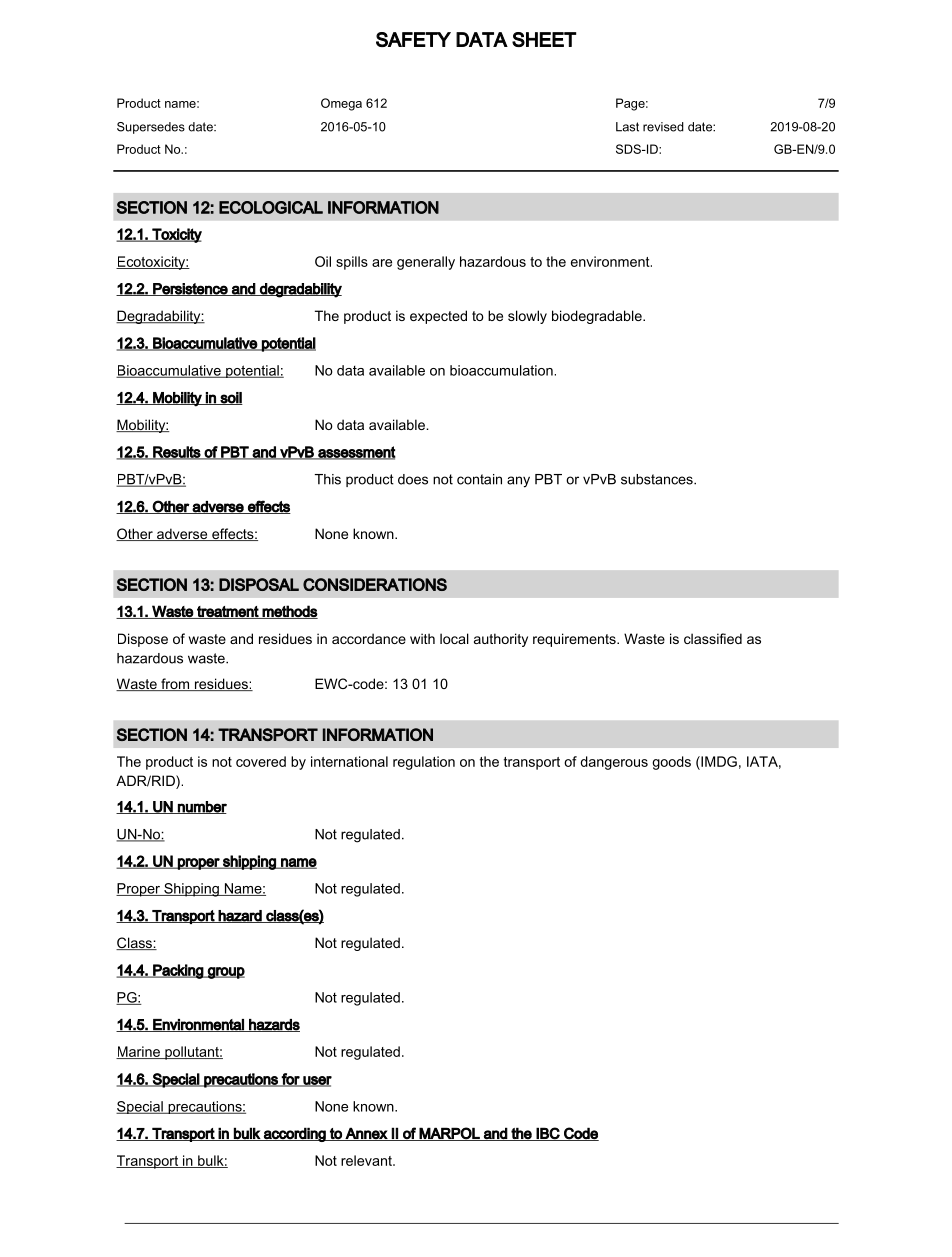  I want to click on Last, so click(627, 127).
